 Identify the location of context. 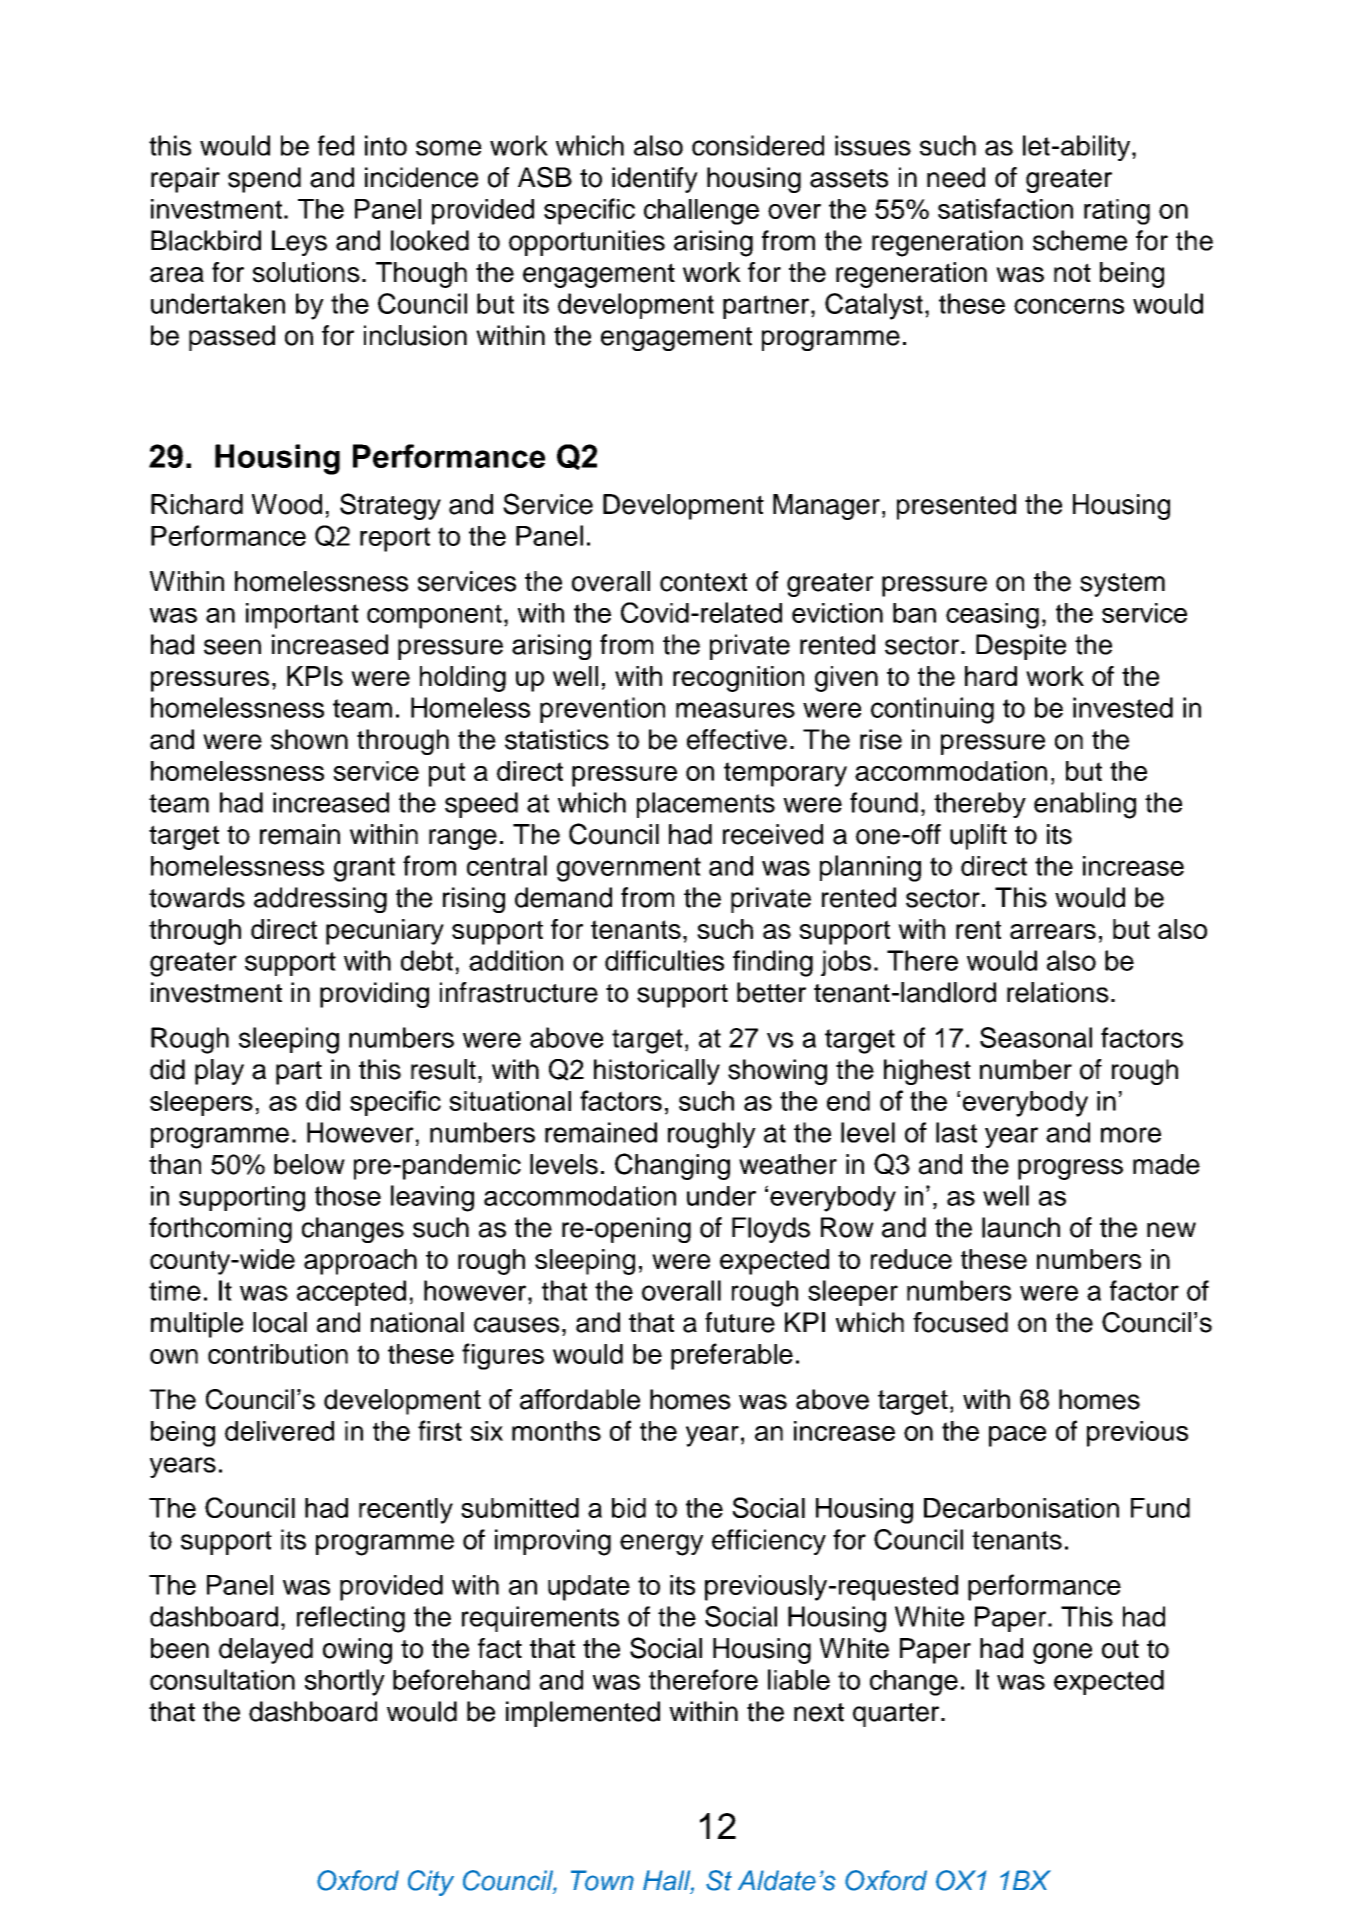
(703, 582).
